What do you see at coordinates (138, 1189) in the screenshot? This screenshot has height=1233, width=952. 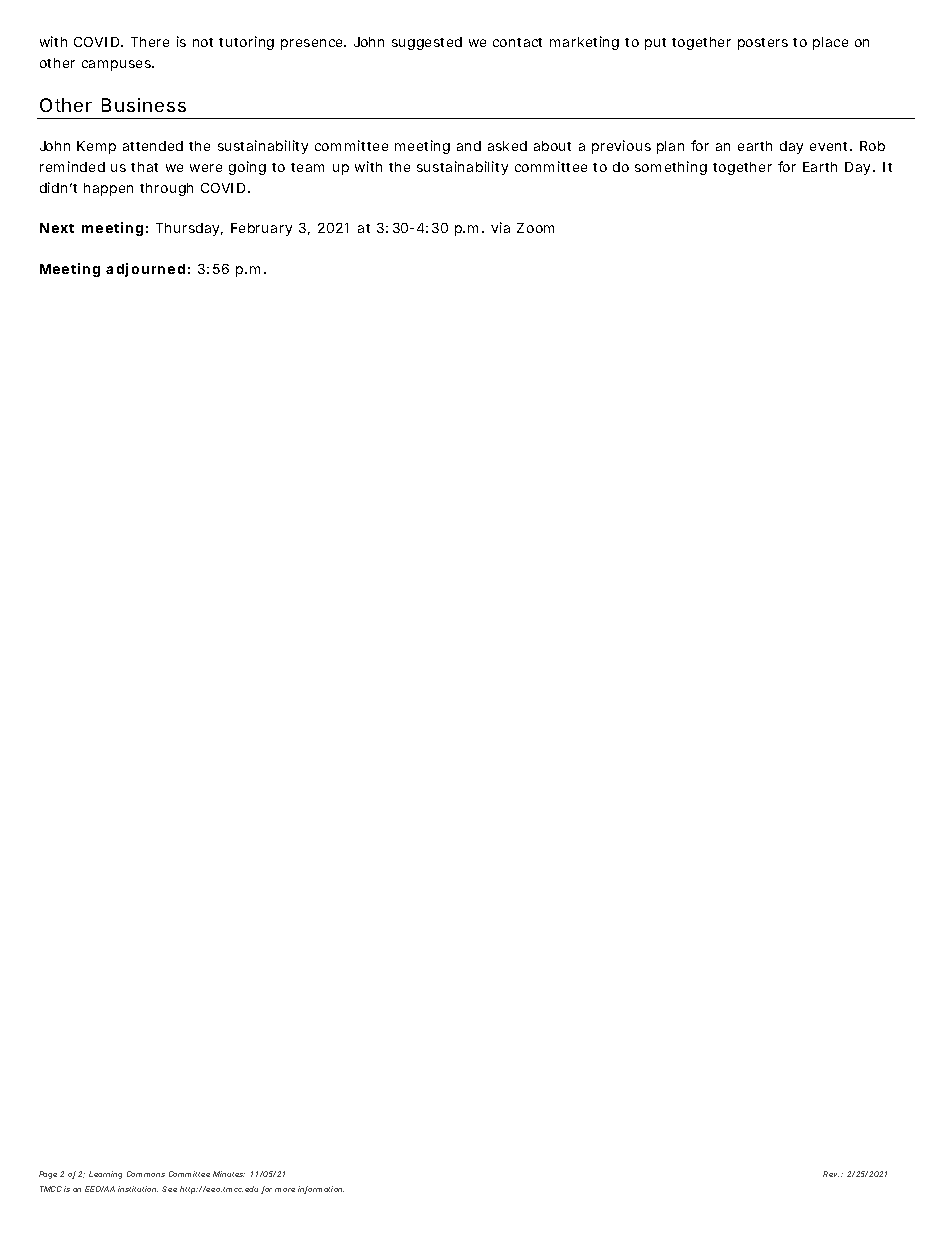 I see `institution` at bounding box center [138, 1189].
